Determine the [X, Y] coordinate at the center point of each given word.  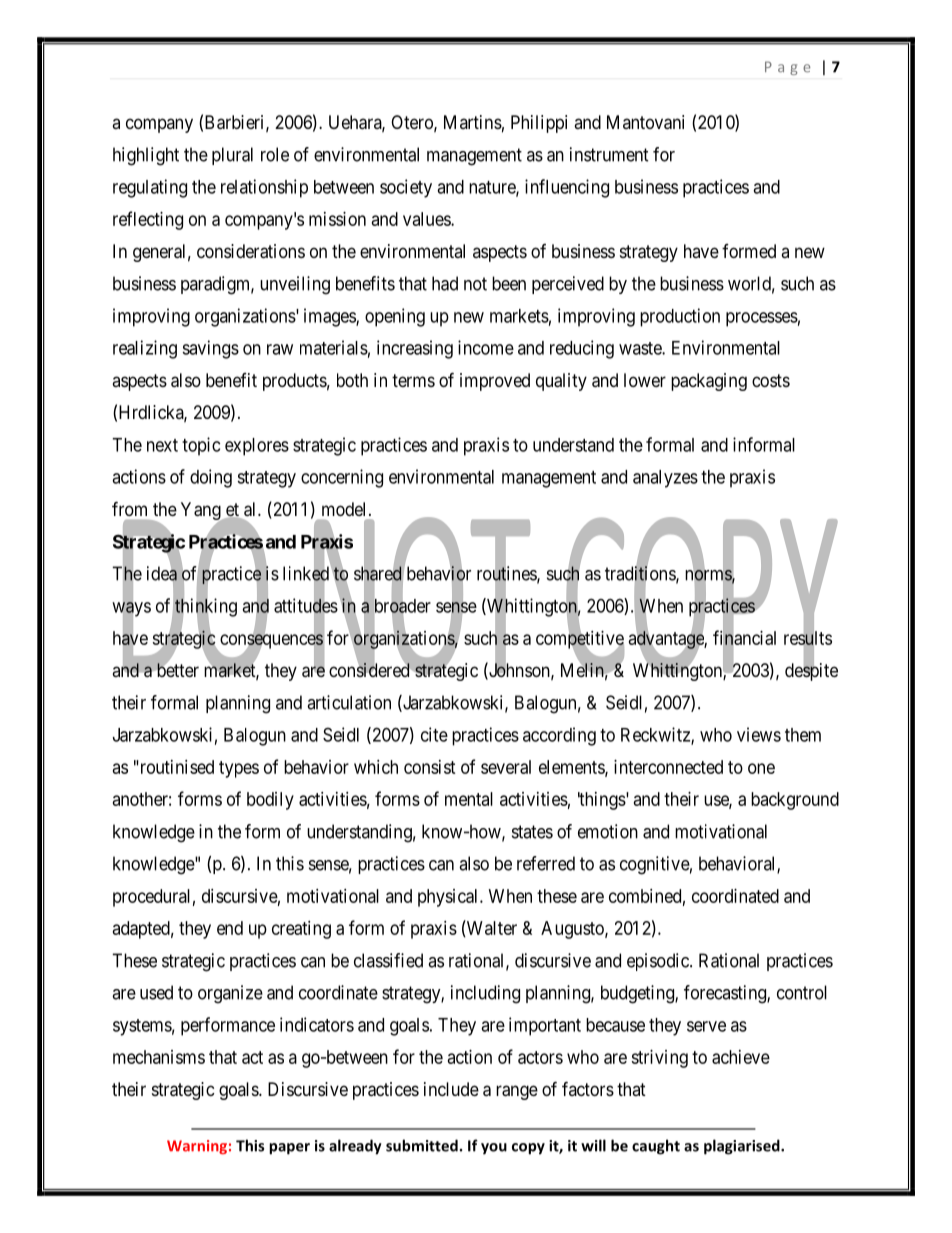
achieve [741, 1057]
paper [289, 1149]
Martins [473, 122]
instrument [609, 154]
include [451, 1089]
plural [232, 156]
